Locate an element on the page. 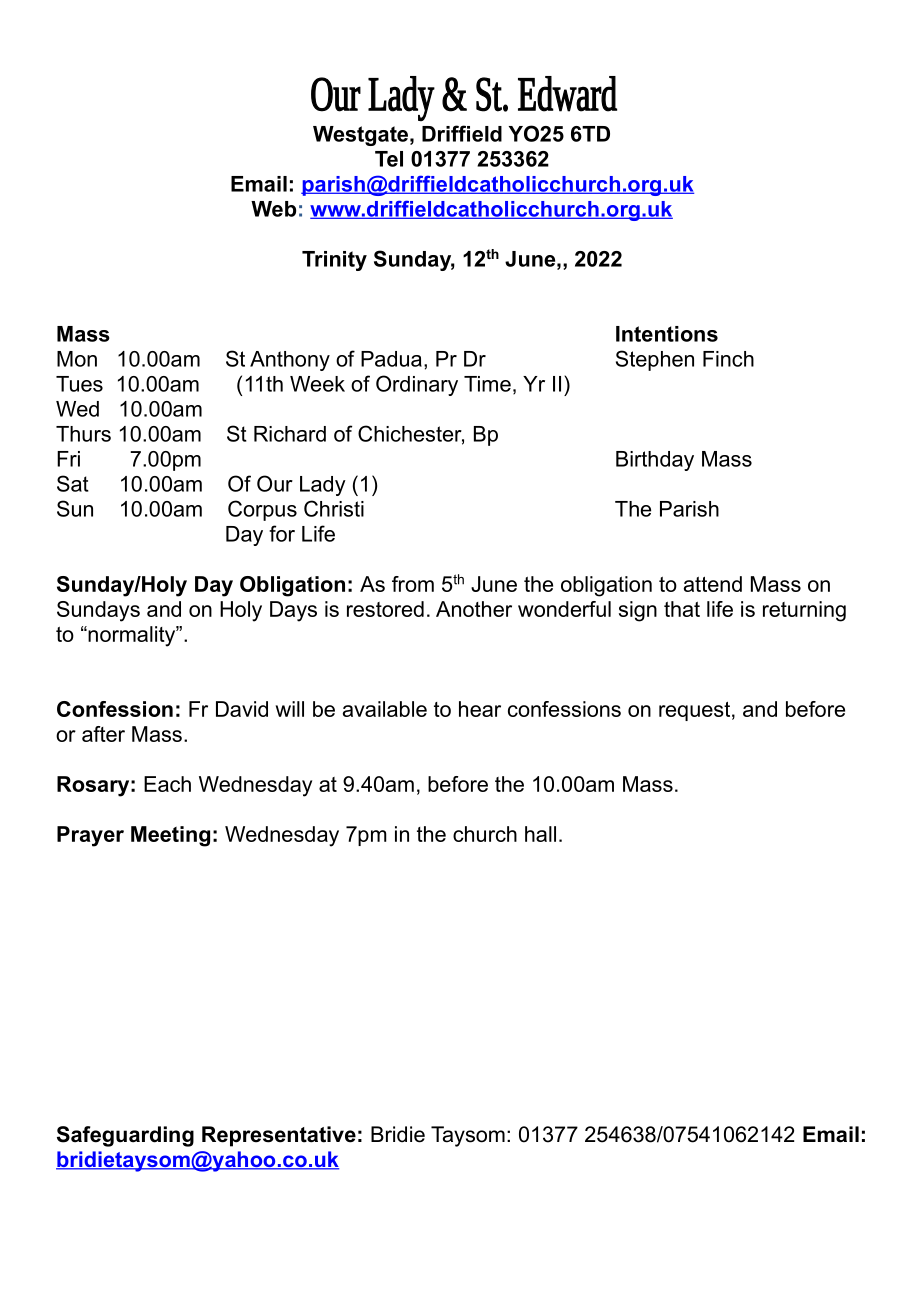 The width and height of the document is (924, 1308). Web is located at coordinates (273, 209).
